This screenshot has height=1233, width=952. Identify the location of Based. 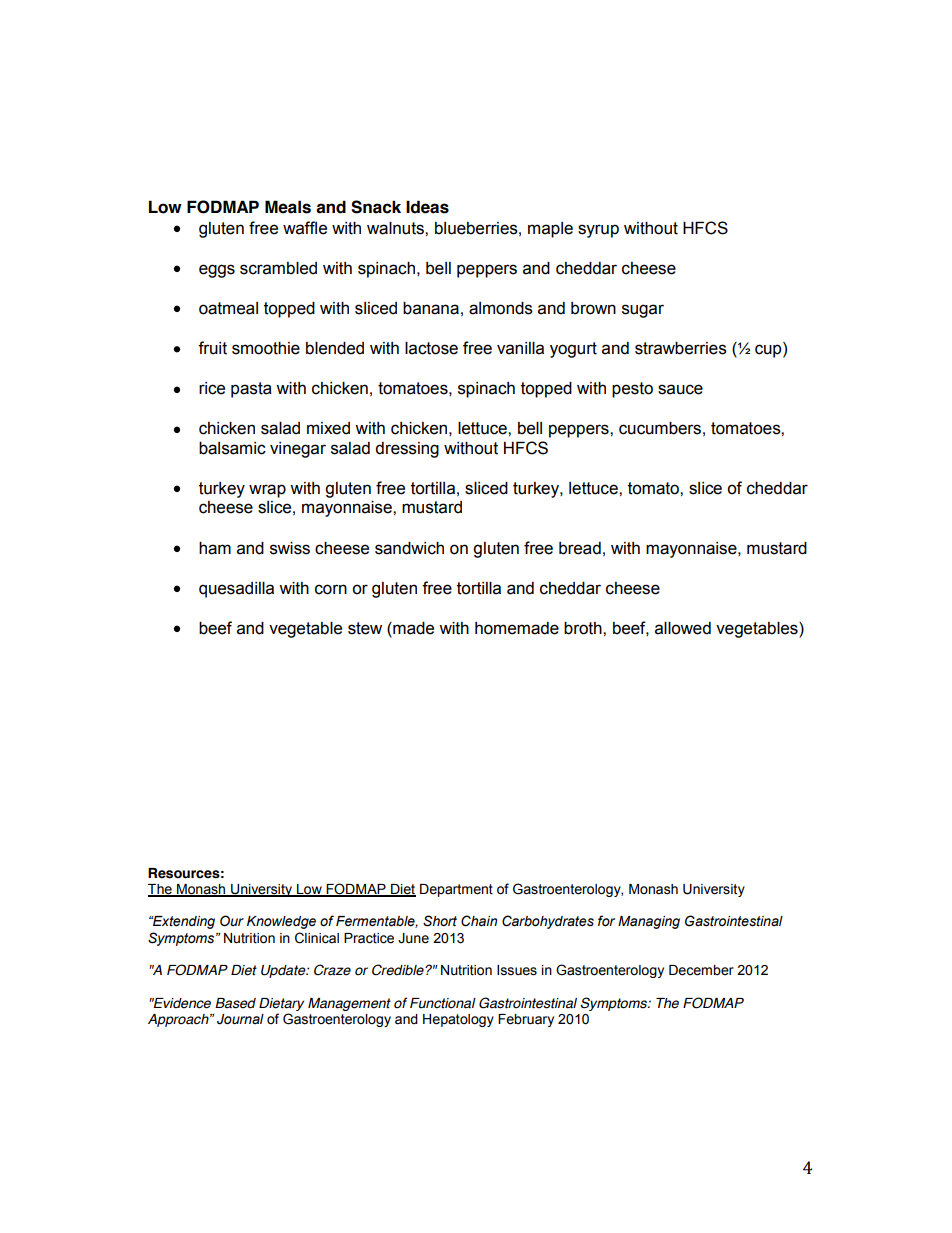
(235, 1003).
